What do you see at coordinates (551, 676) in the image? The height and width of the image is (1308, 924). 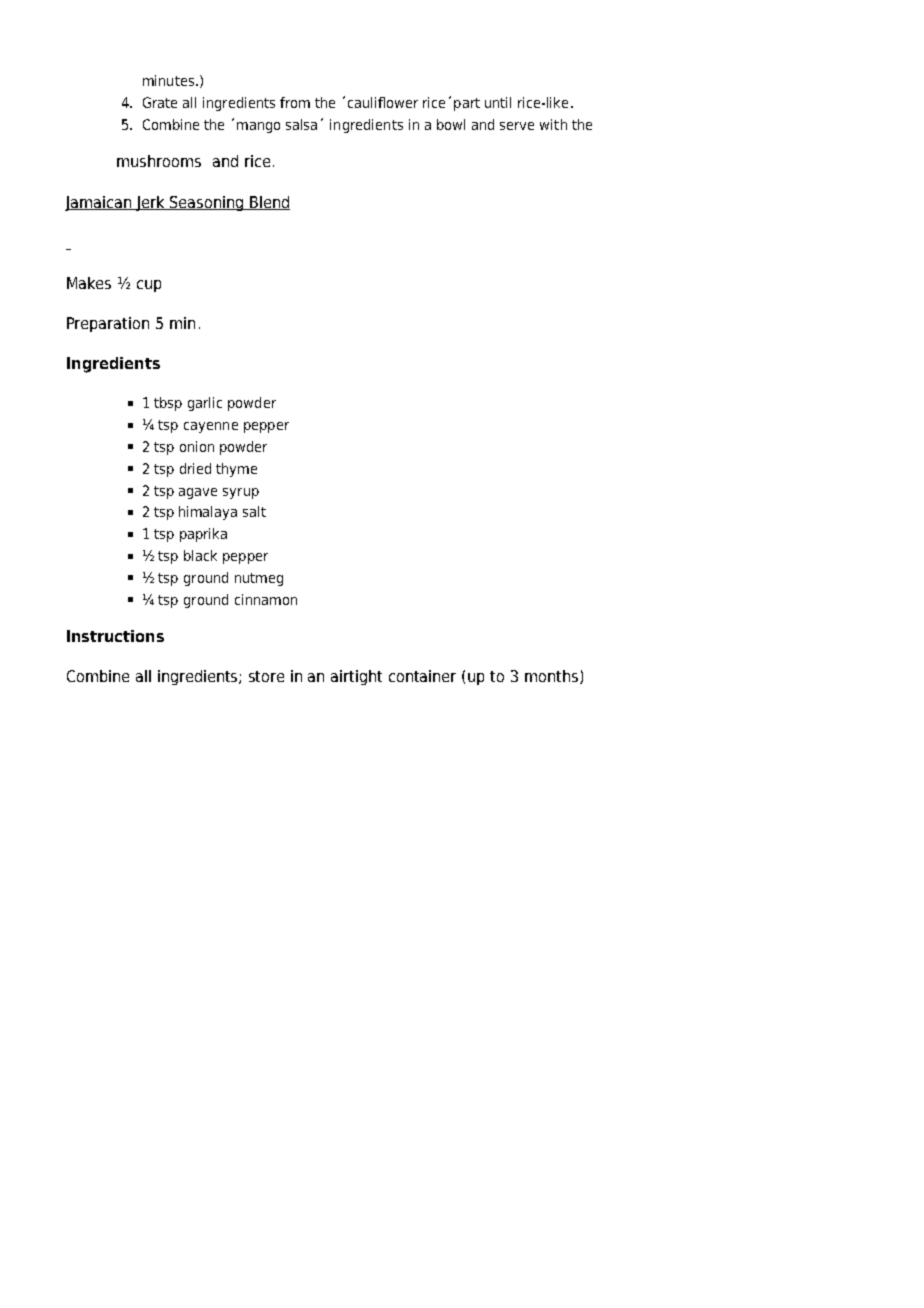 I see `months` at bounding box center [551, 676].
